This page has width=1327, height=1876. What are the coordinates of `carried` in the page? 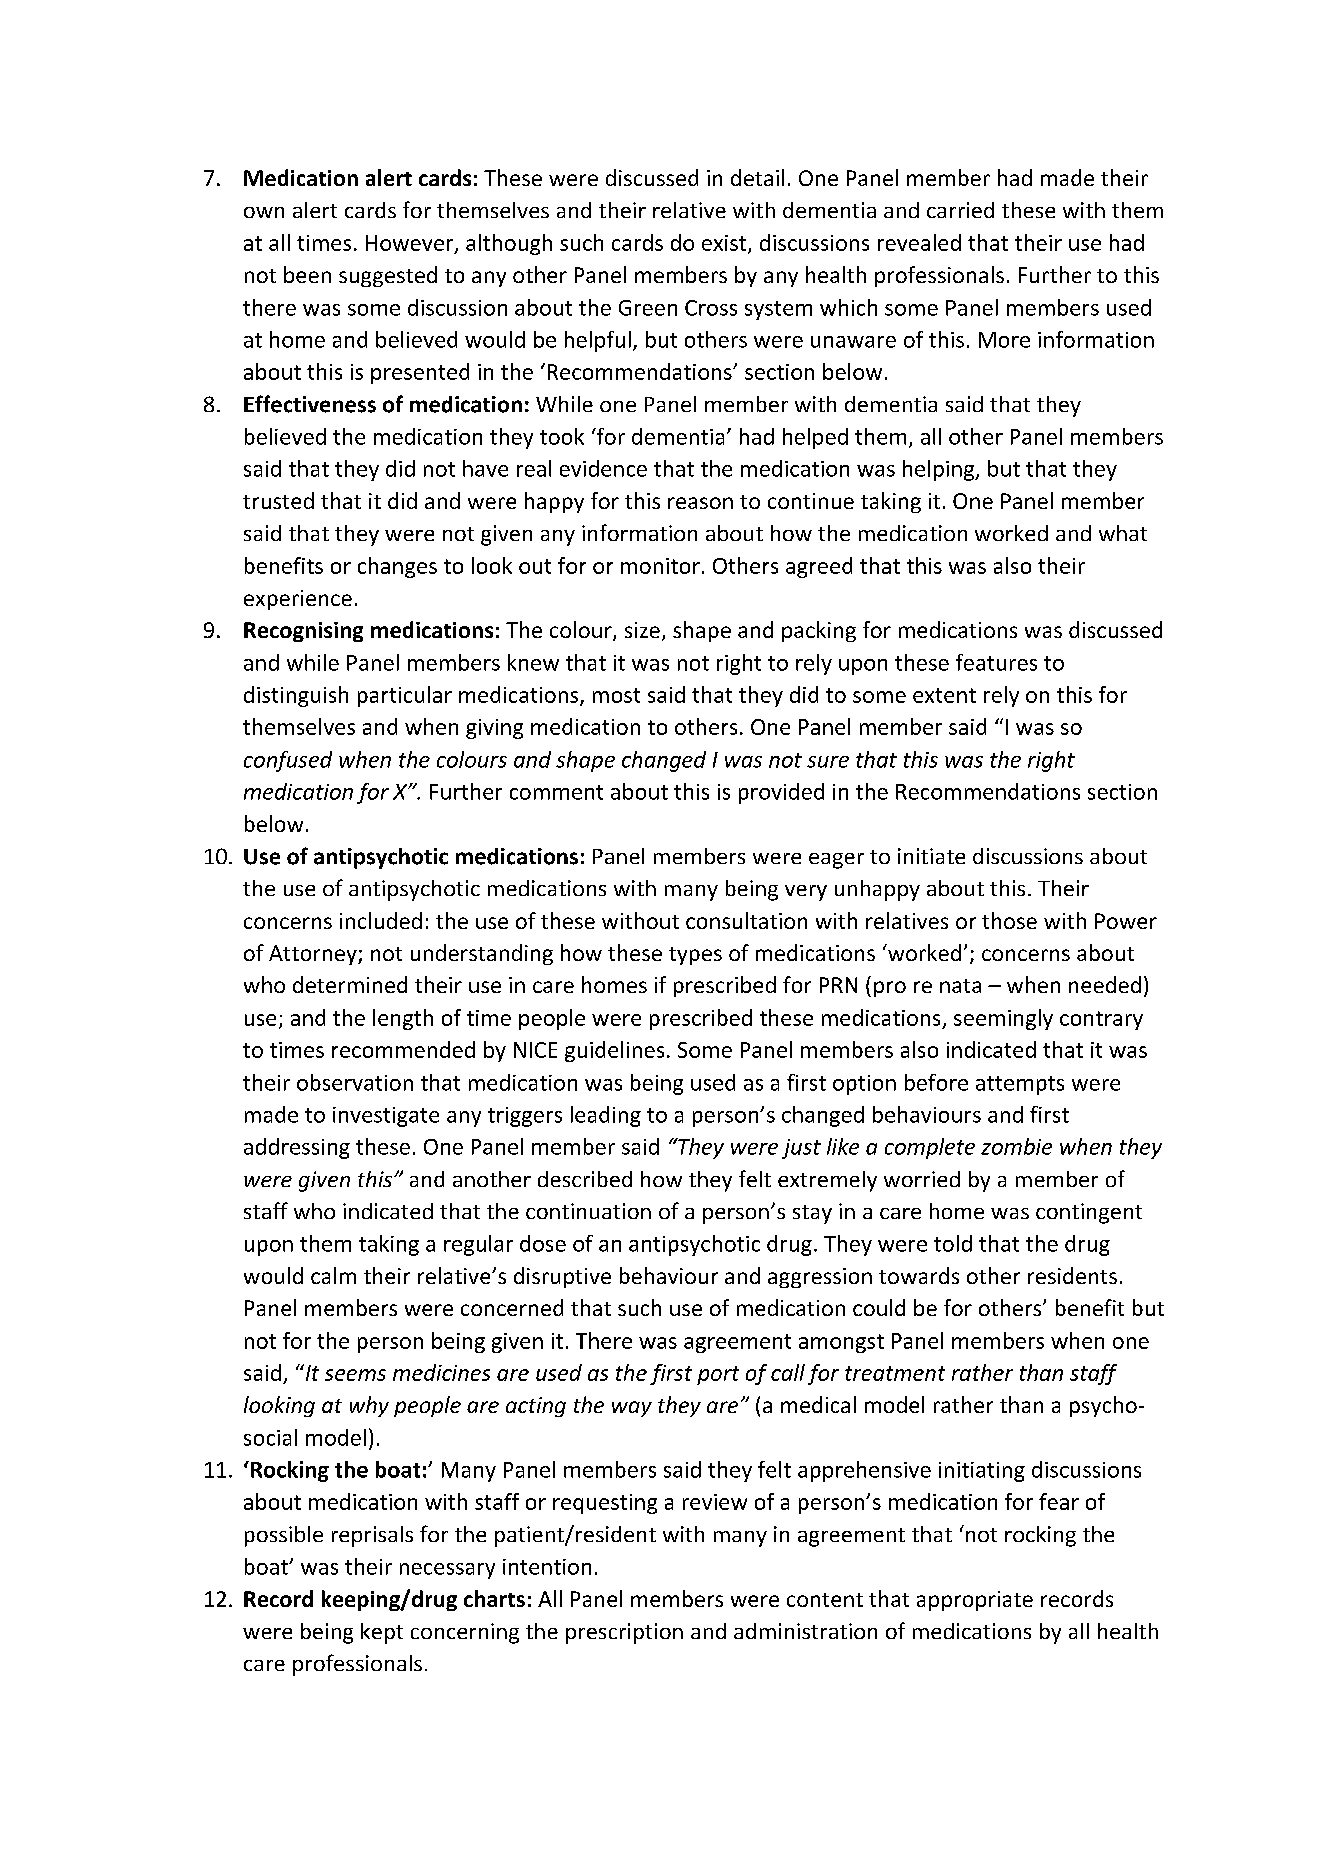 It's located at (960, 210).
